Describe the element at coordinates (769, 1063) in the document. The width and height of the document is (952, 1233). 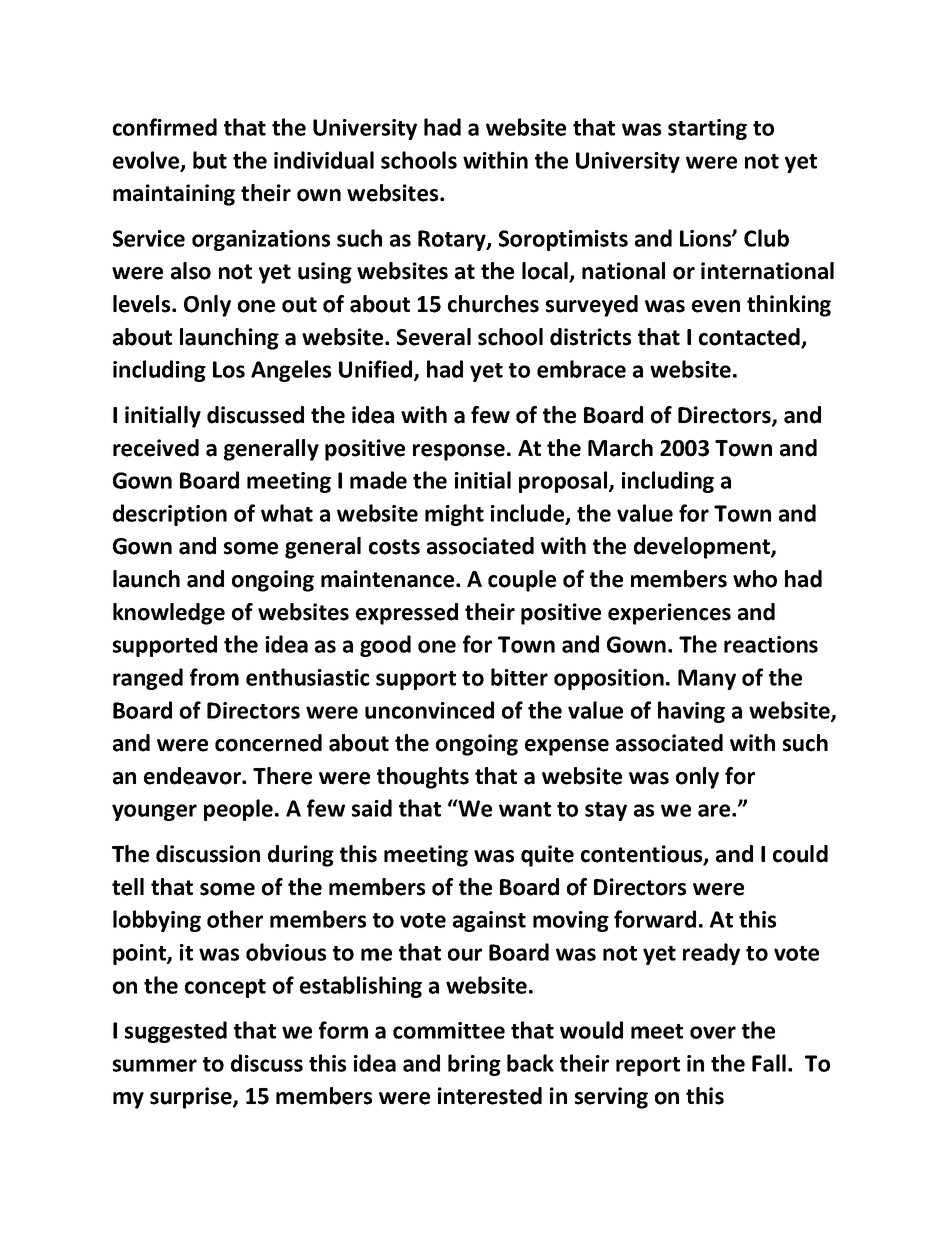
I see `Fall` at that location.
